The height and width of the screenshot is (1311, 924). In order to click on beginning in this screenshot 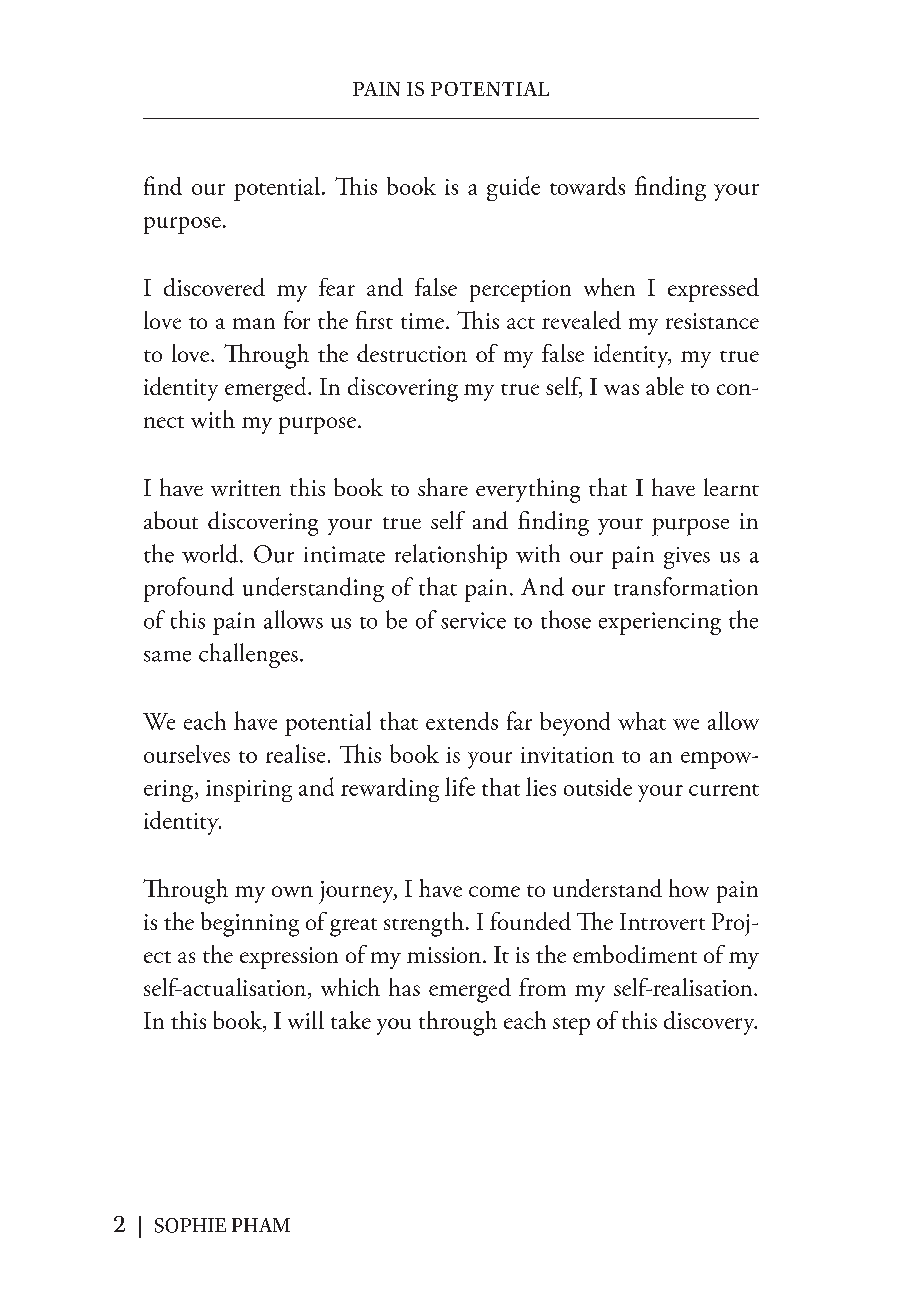, I will do `click(250, 924)`.
